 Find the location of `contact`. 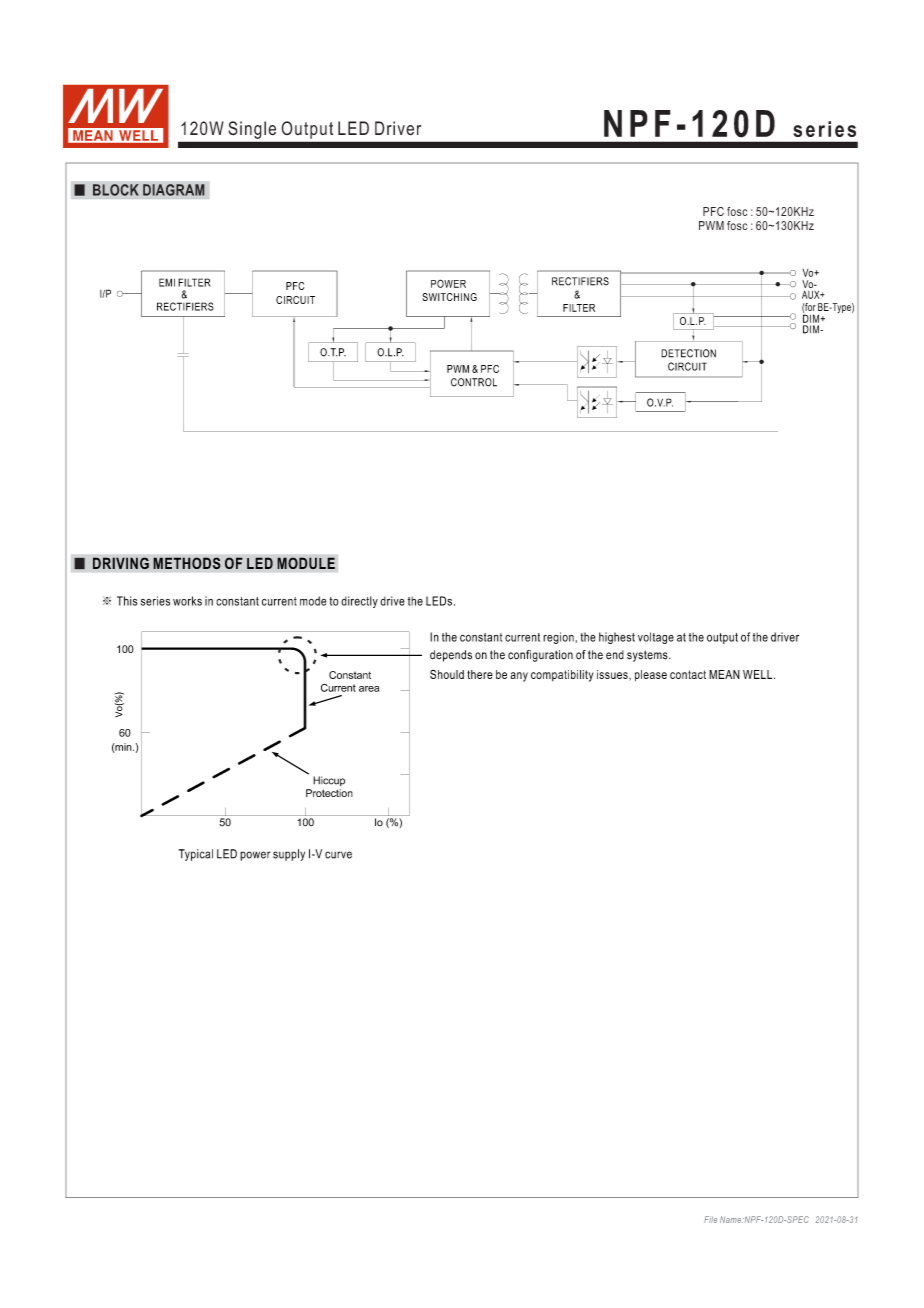

contact is located at coordinates (688, 674).
